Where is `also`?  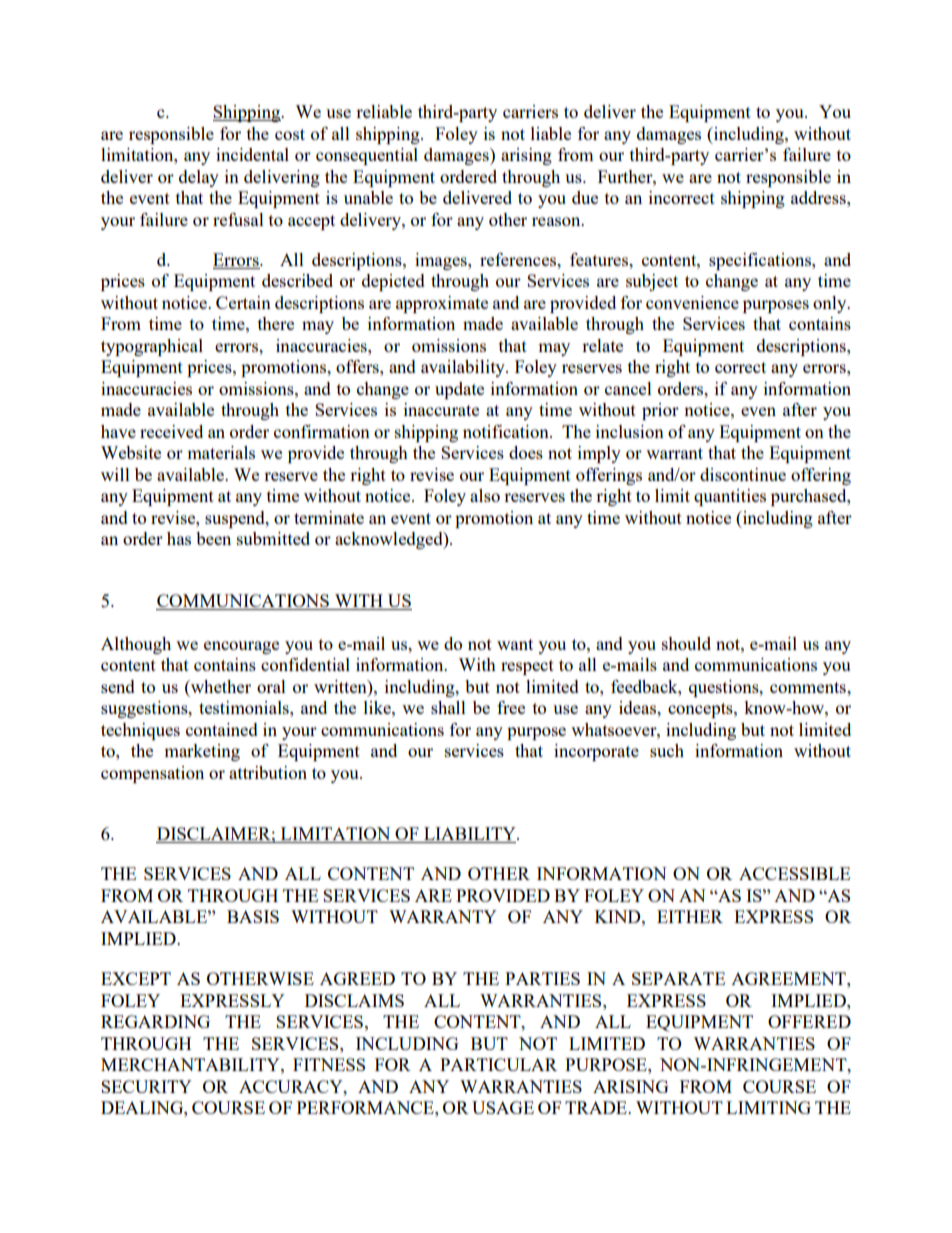 also is located at coordinates (485, 495).
